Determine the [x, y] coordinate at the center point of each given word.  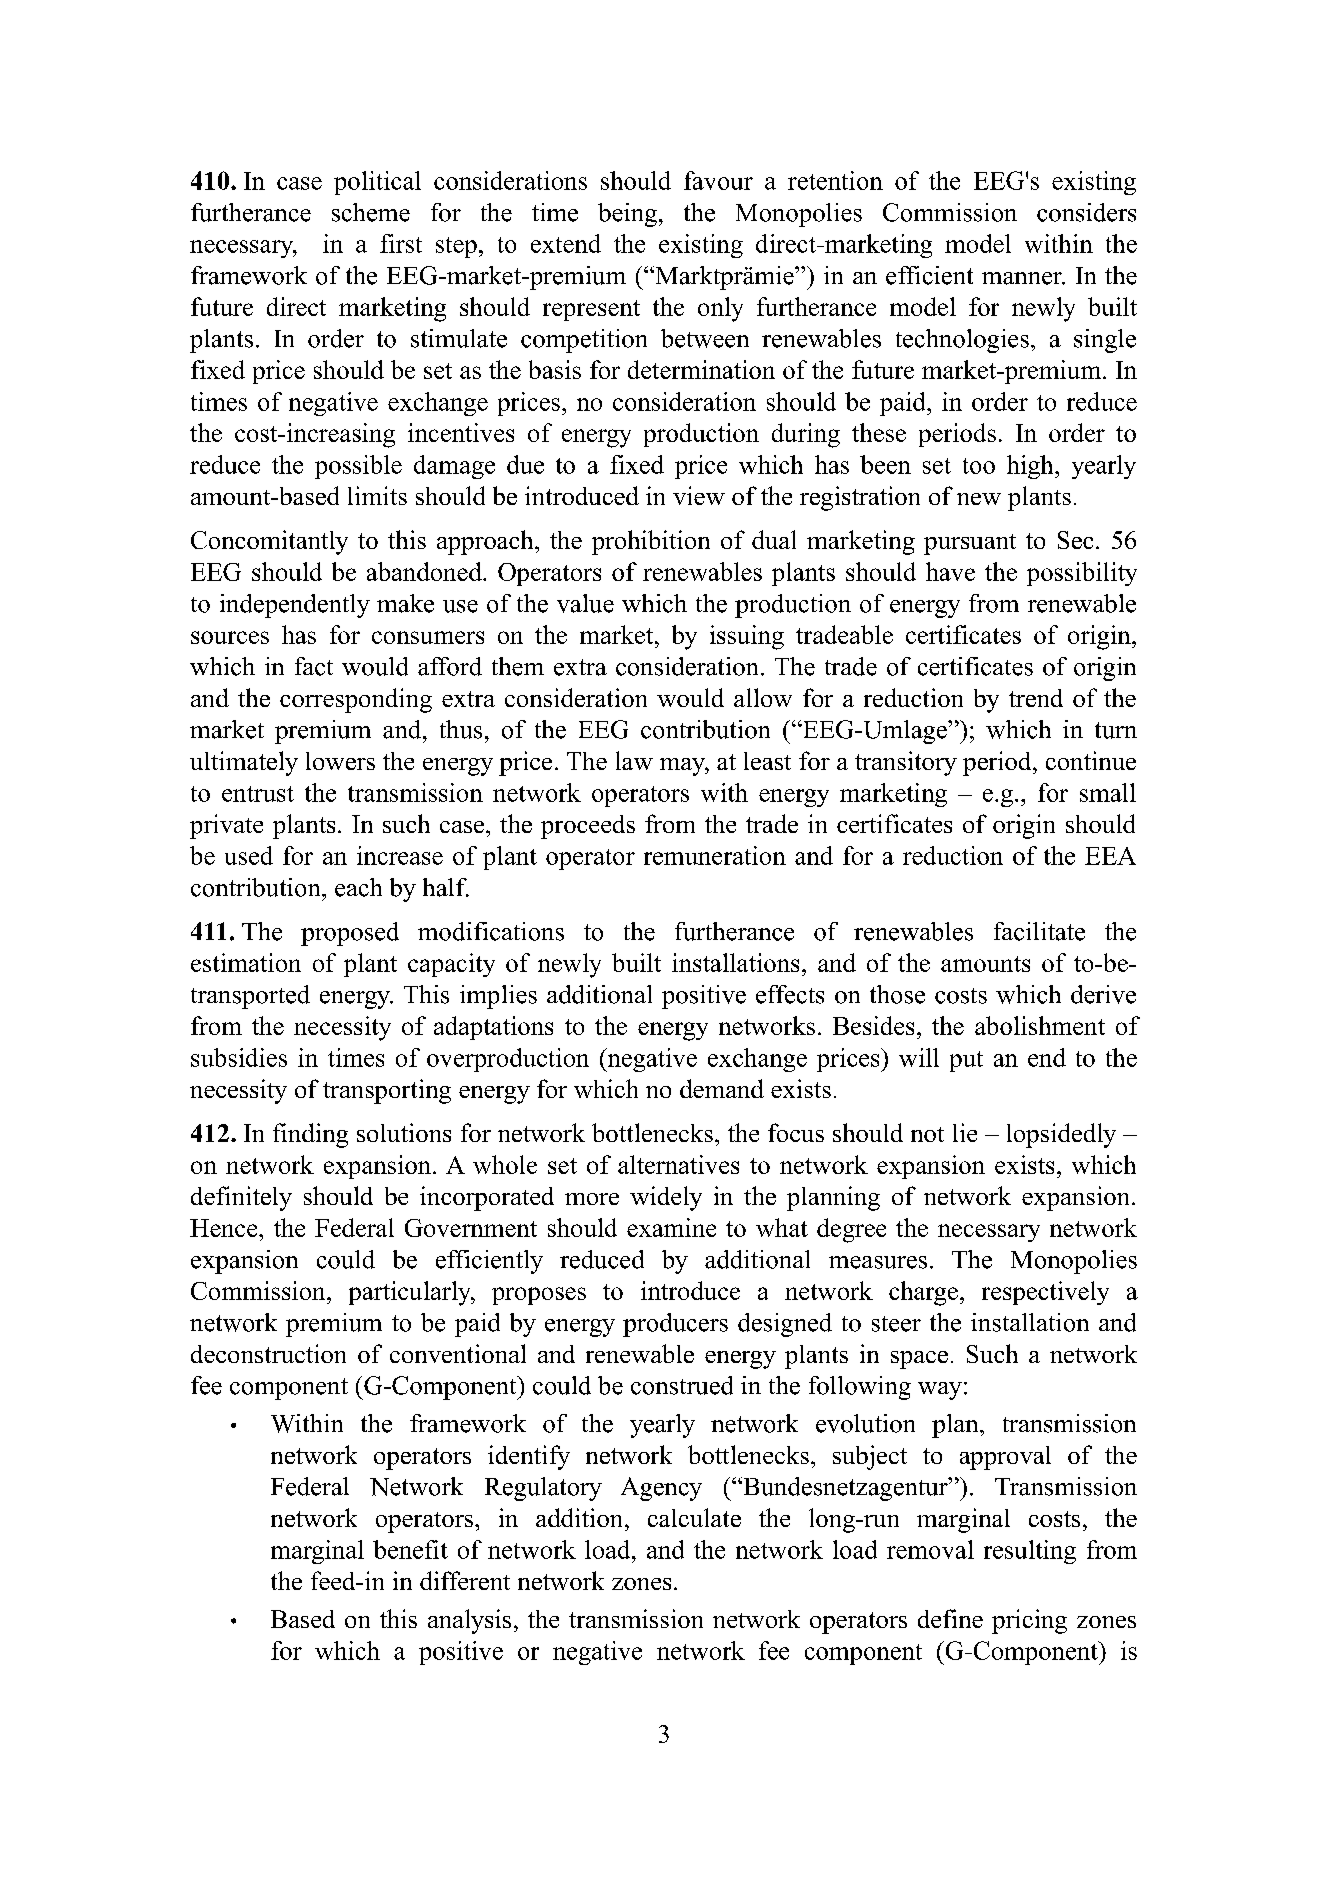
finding [310, 1135]
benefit [410, 1549]
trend [1036, 698]
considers [1086, 212]
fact [314, 666]
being [627, 215]
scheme [371, 212]
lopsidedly [1061, 1135]
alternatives [678, 1164]
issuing [747, 637]
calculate [694, 1517]
